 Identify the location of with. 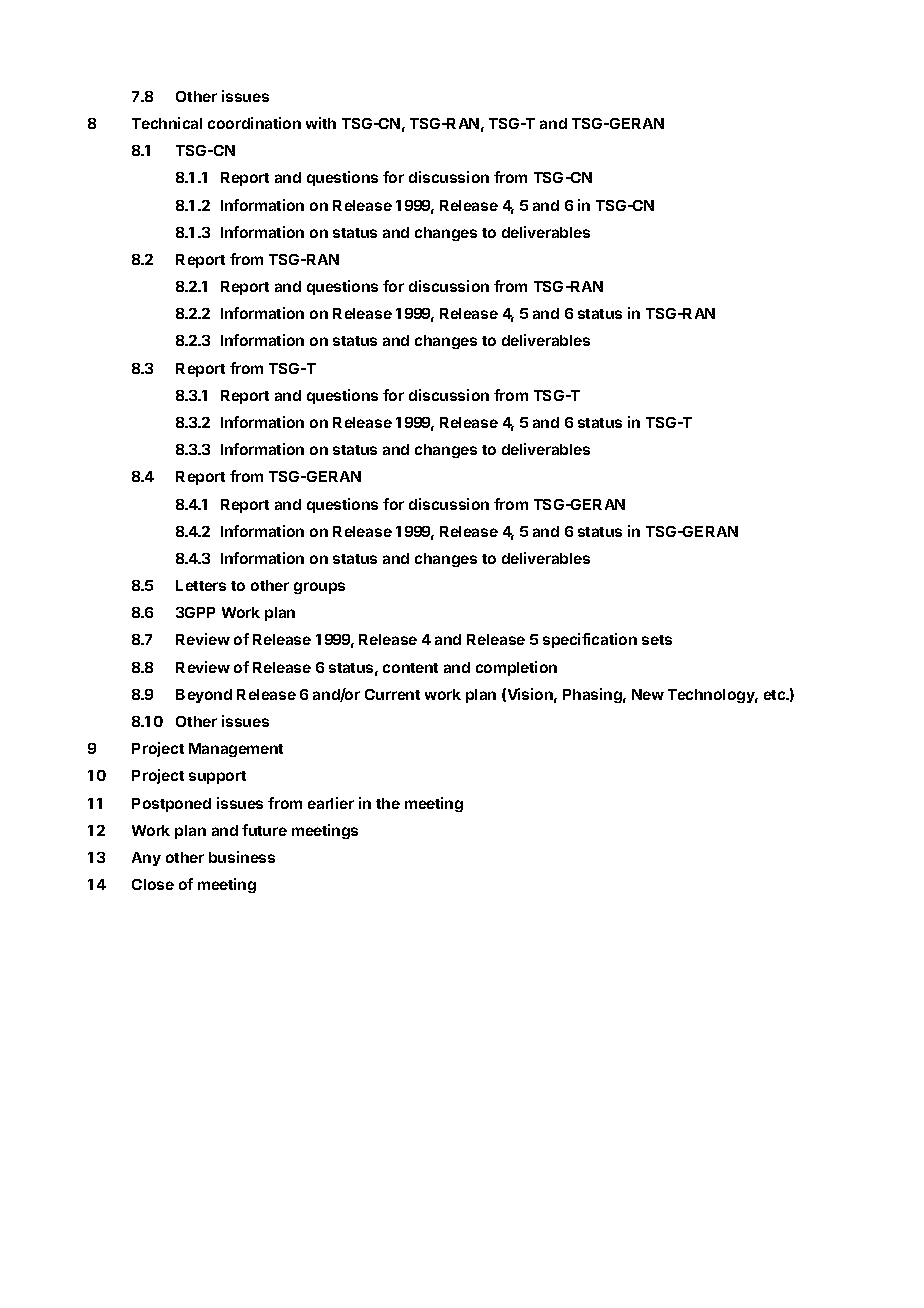
(321, 123).
